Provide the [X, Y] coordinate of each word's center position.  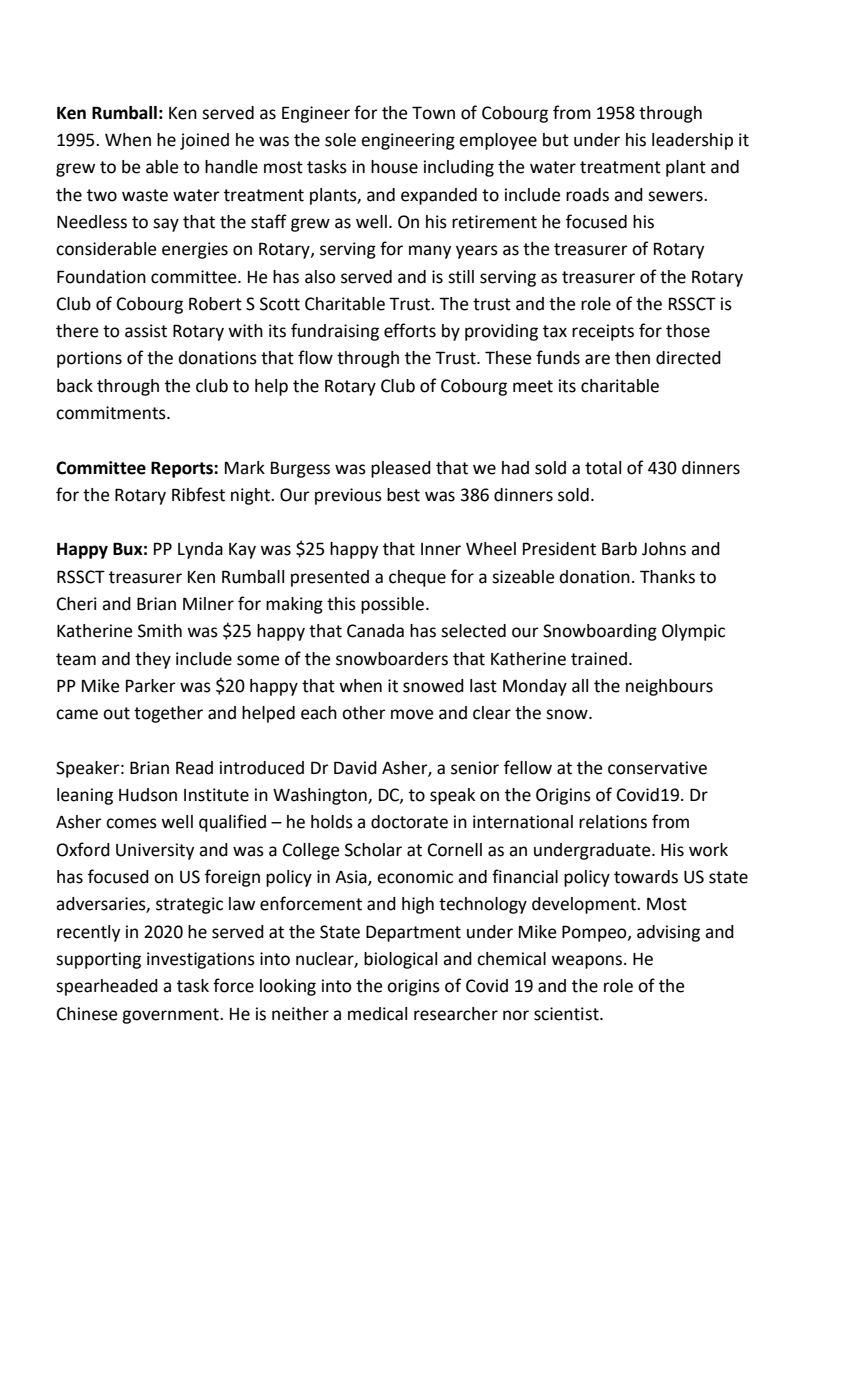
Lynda [200, 550]
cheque [417, 578]
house [394, 167]
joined [204, 141]
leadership [692, 141]
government [171, 1016]
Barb [619, 549]
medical [377, 1014]
